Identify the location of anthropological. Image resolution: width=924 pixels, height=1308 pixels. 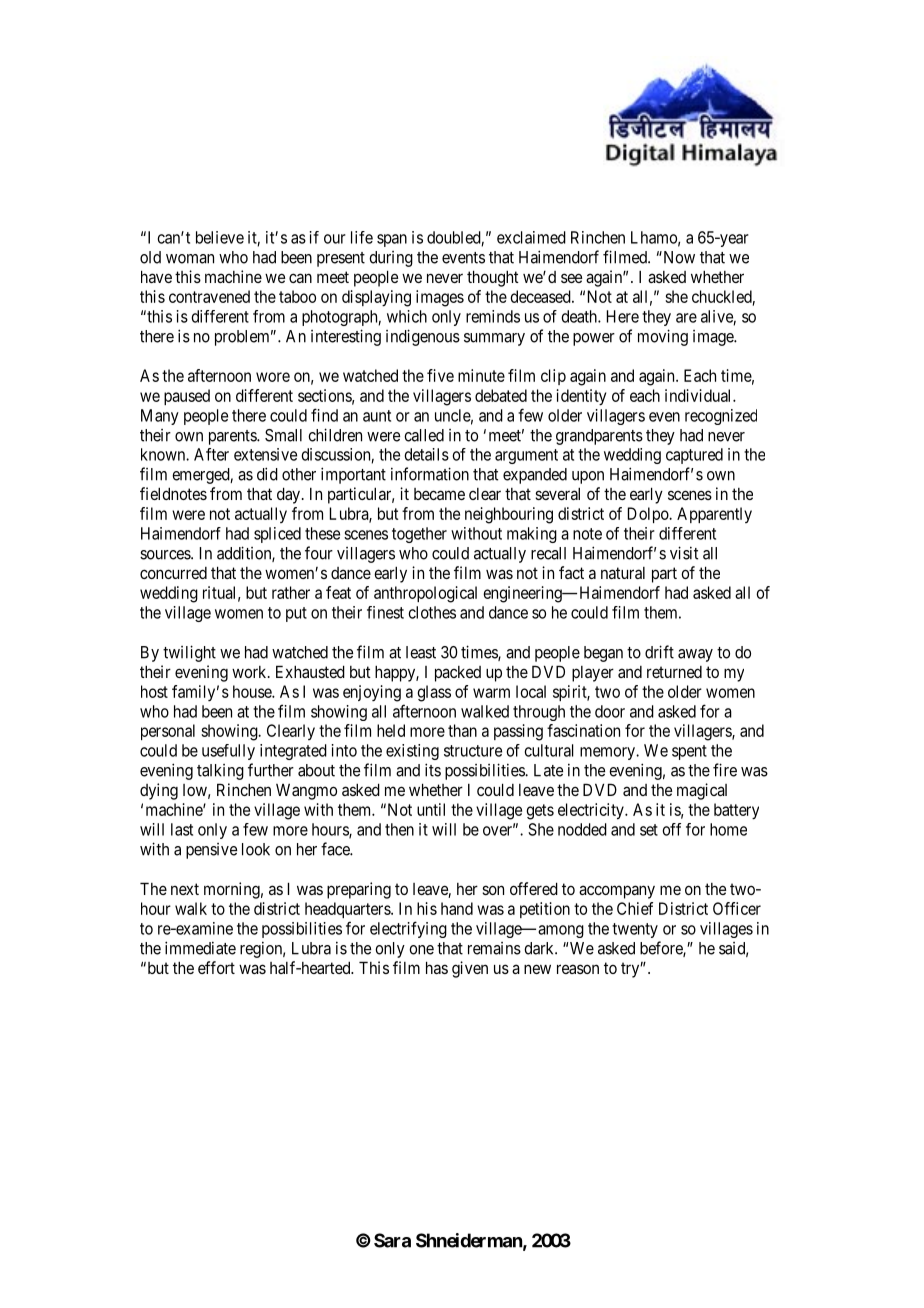
(425, 594).
